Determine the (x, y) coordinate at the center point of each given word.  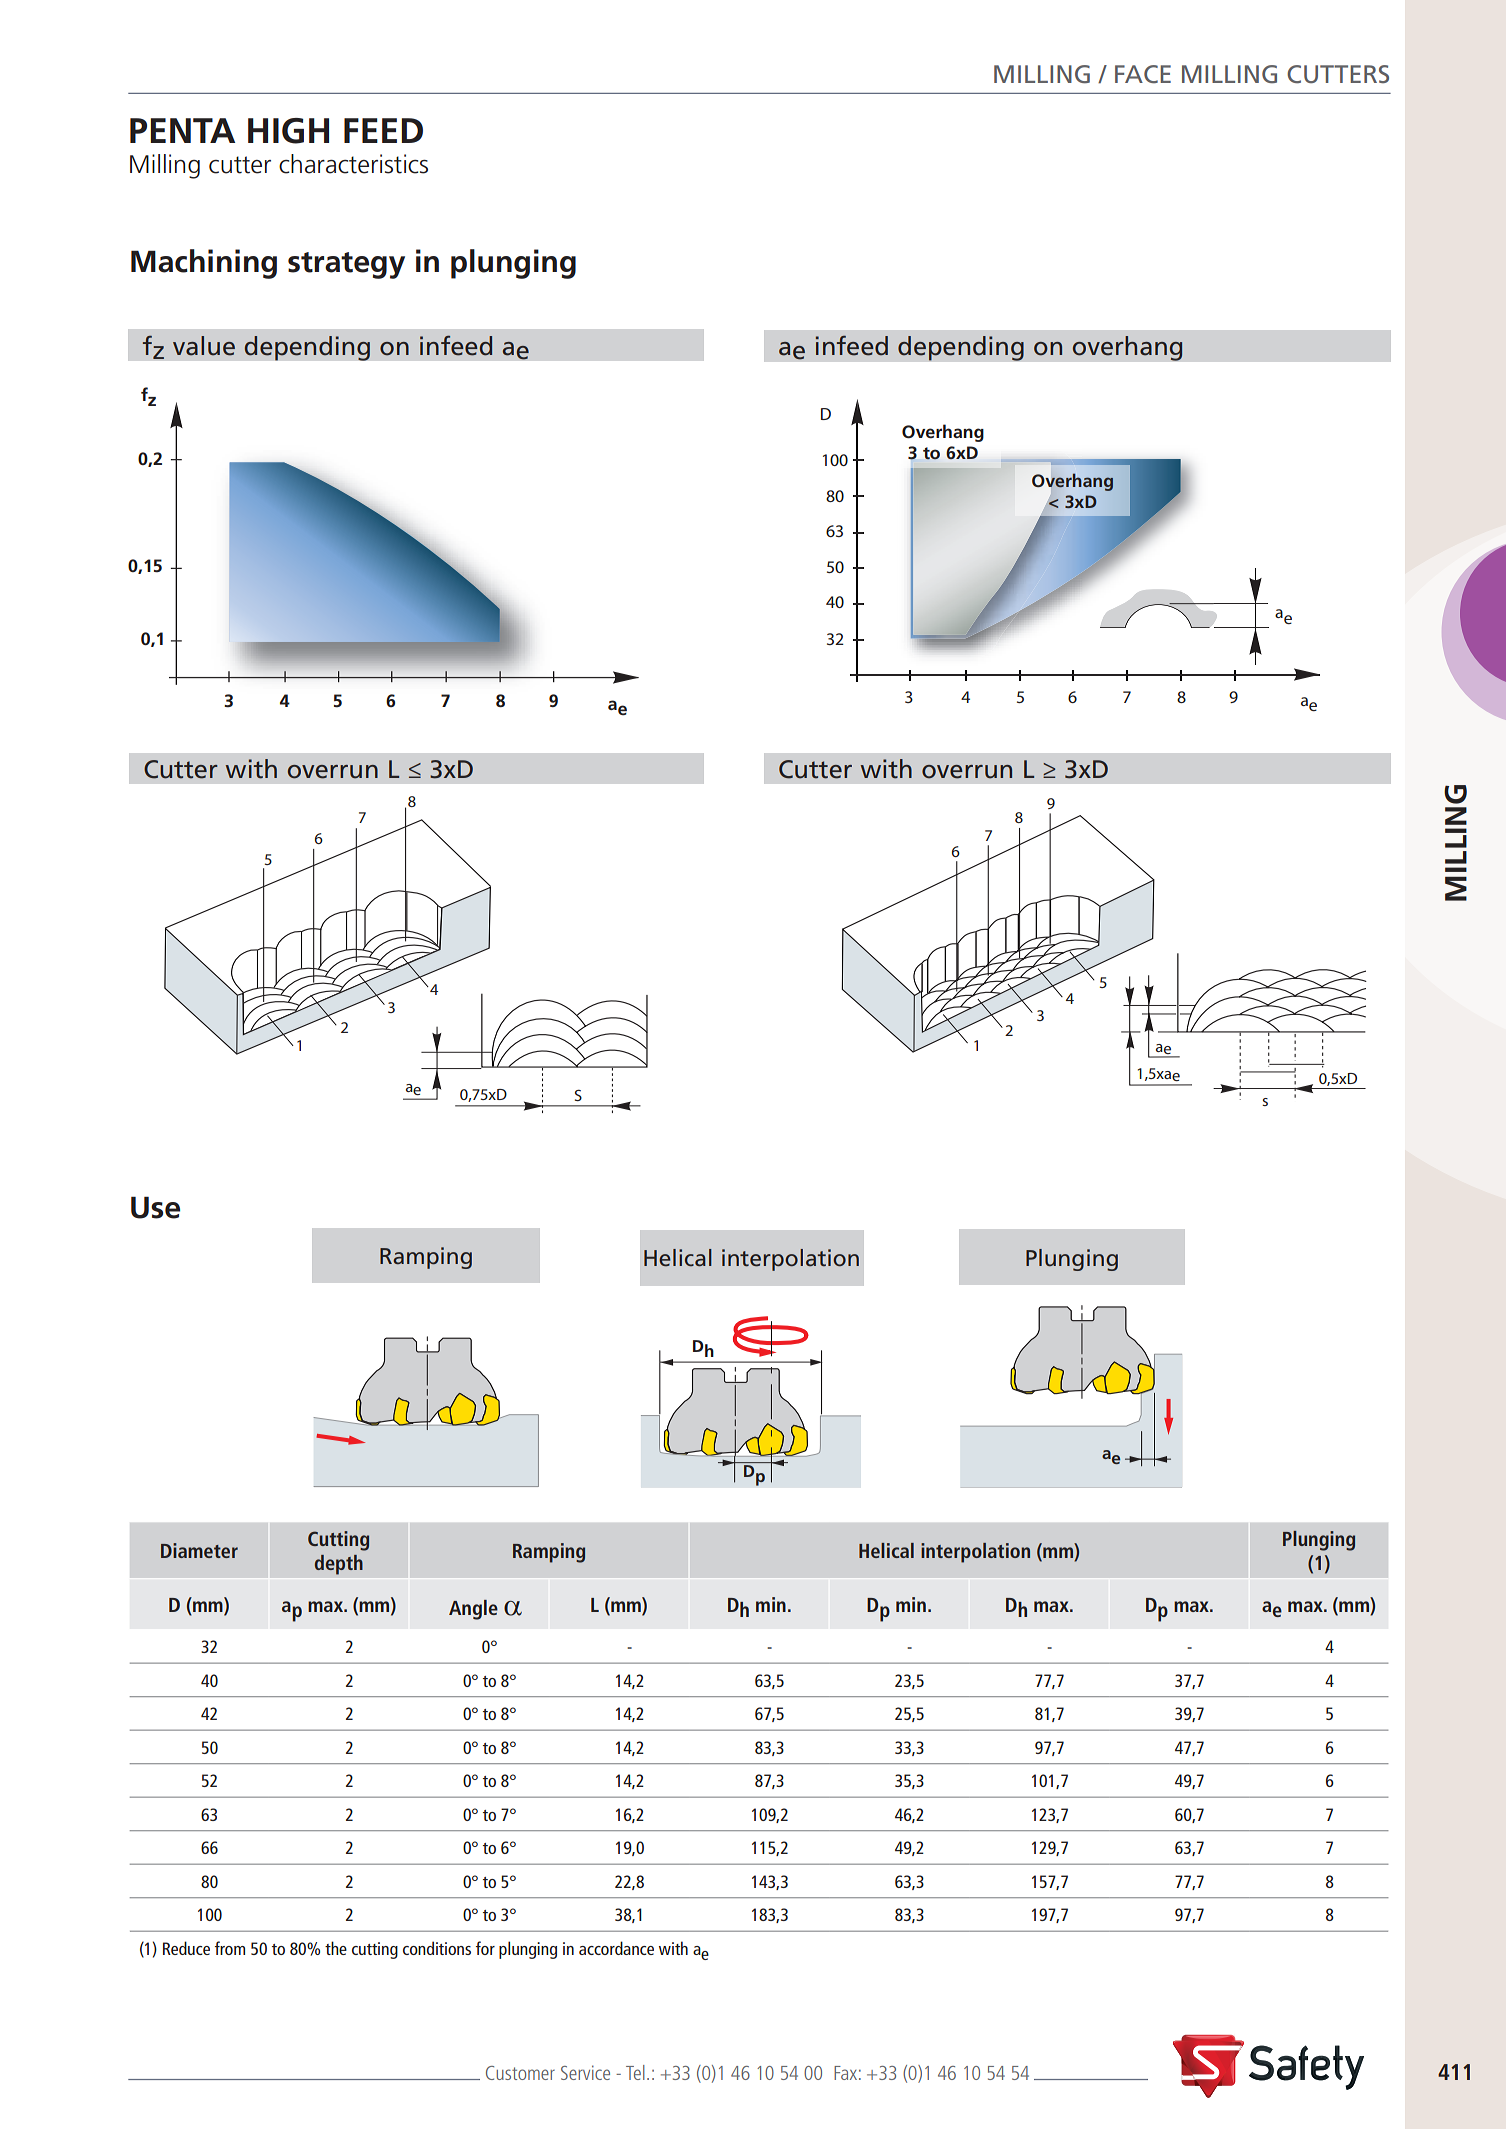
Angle (473, 1610)
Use (155, 1207)
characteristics (353, 164)
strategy (346, 265)
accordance (616, 1948)
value (204, 346)
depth (339, 1565)
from (230, 1948)
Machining (204, 264)
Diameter (199, 1550)
